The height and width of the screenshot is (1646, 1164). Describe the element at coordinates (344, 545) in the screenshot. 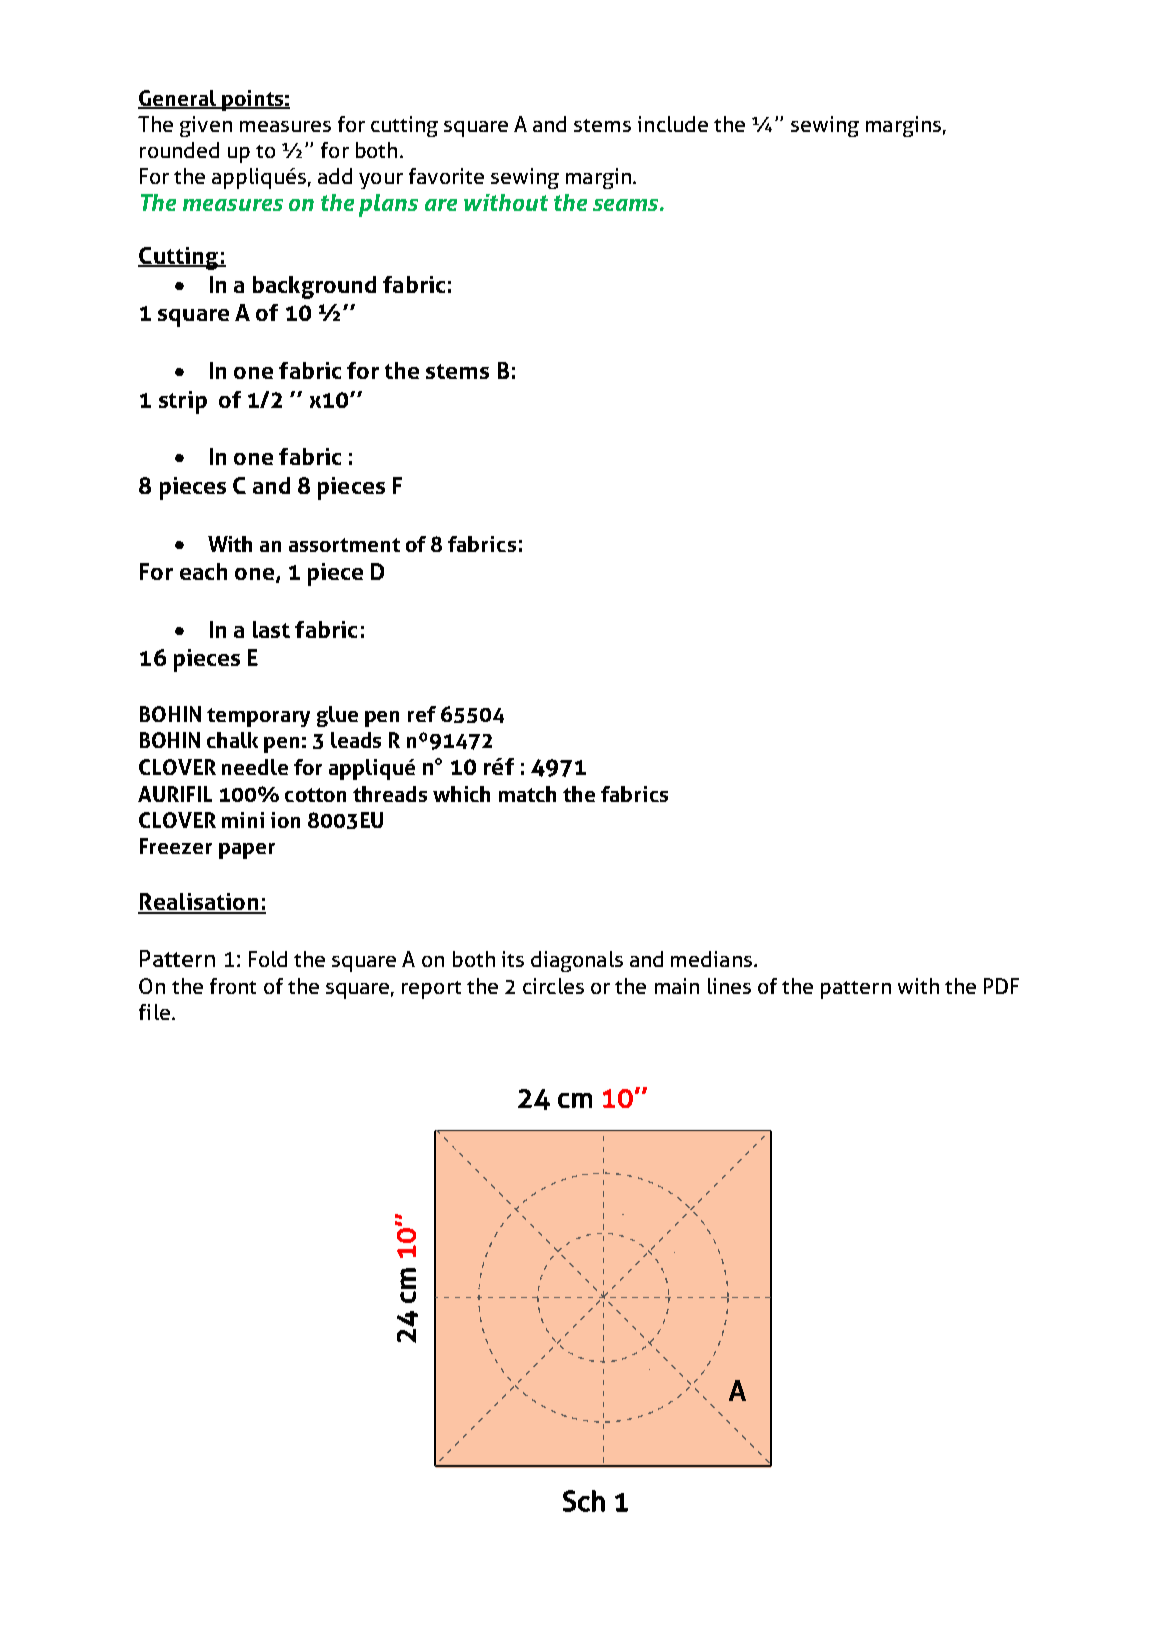

I see `assortment` at that location.
